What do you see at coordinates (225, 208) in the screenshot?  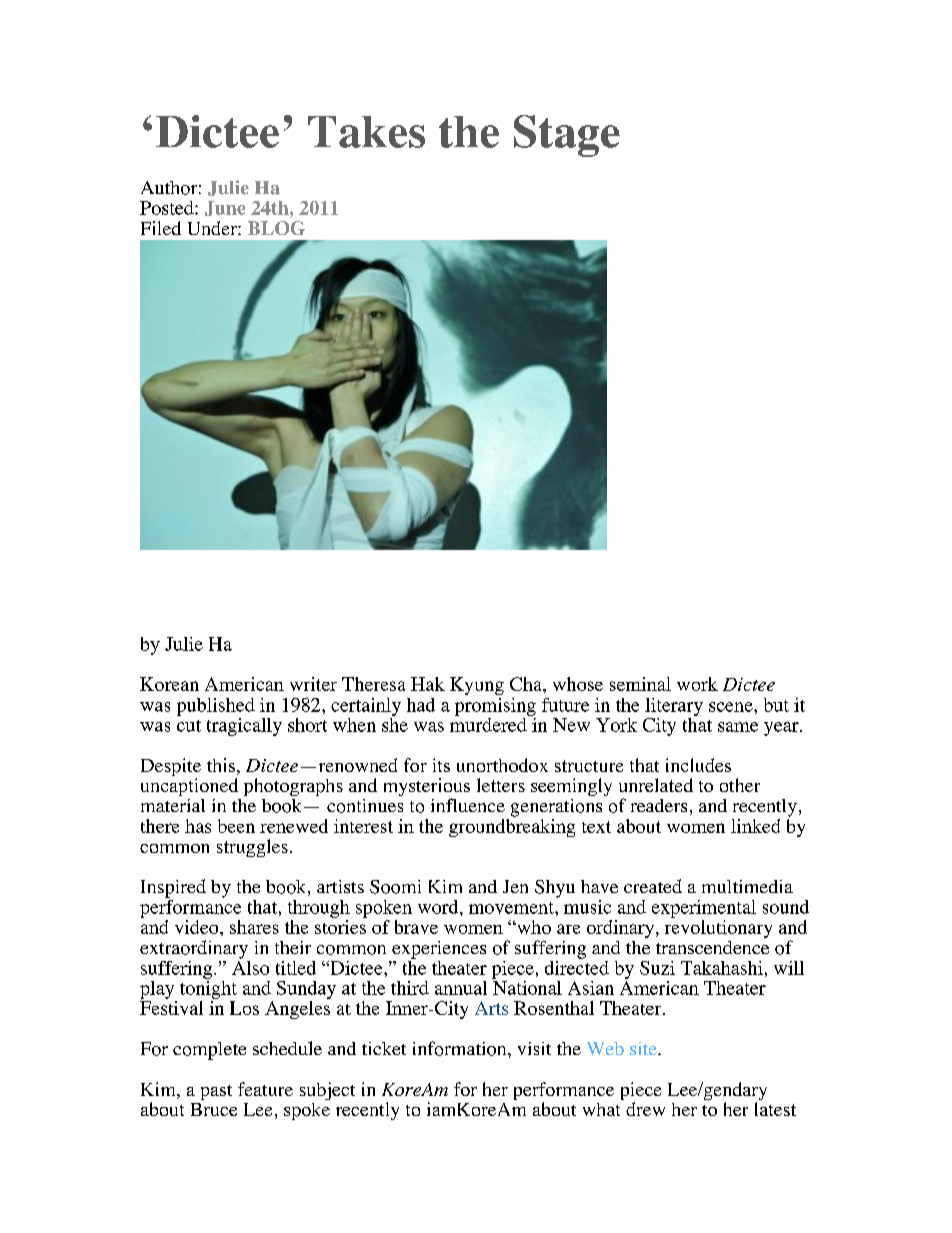 I see `June` at bounding box center [225, 208].
